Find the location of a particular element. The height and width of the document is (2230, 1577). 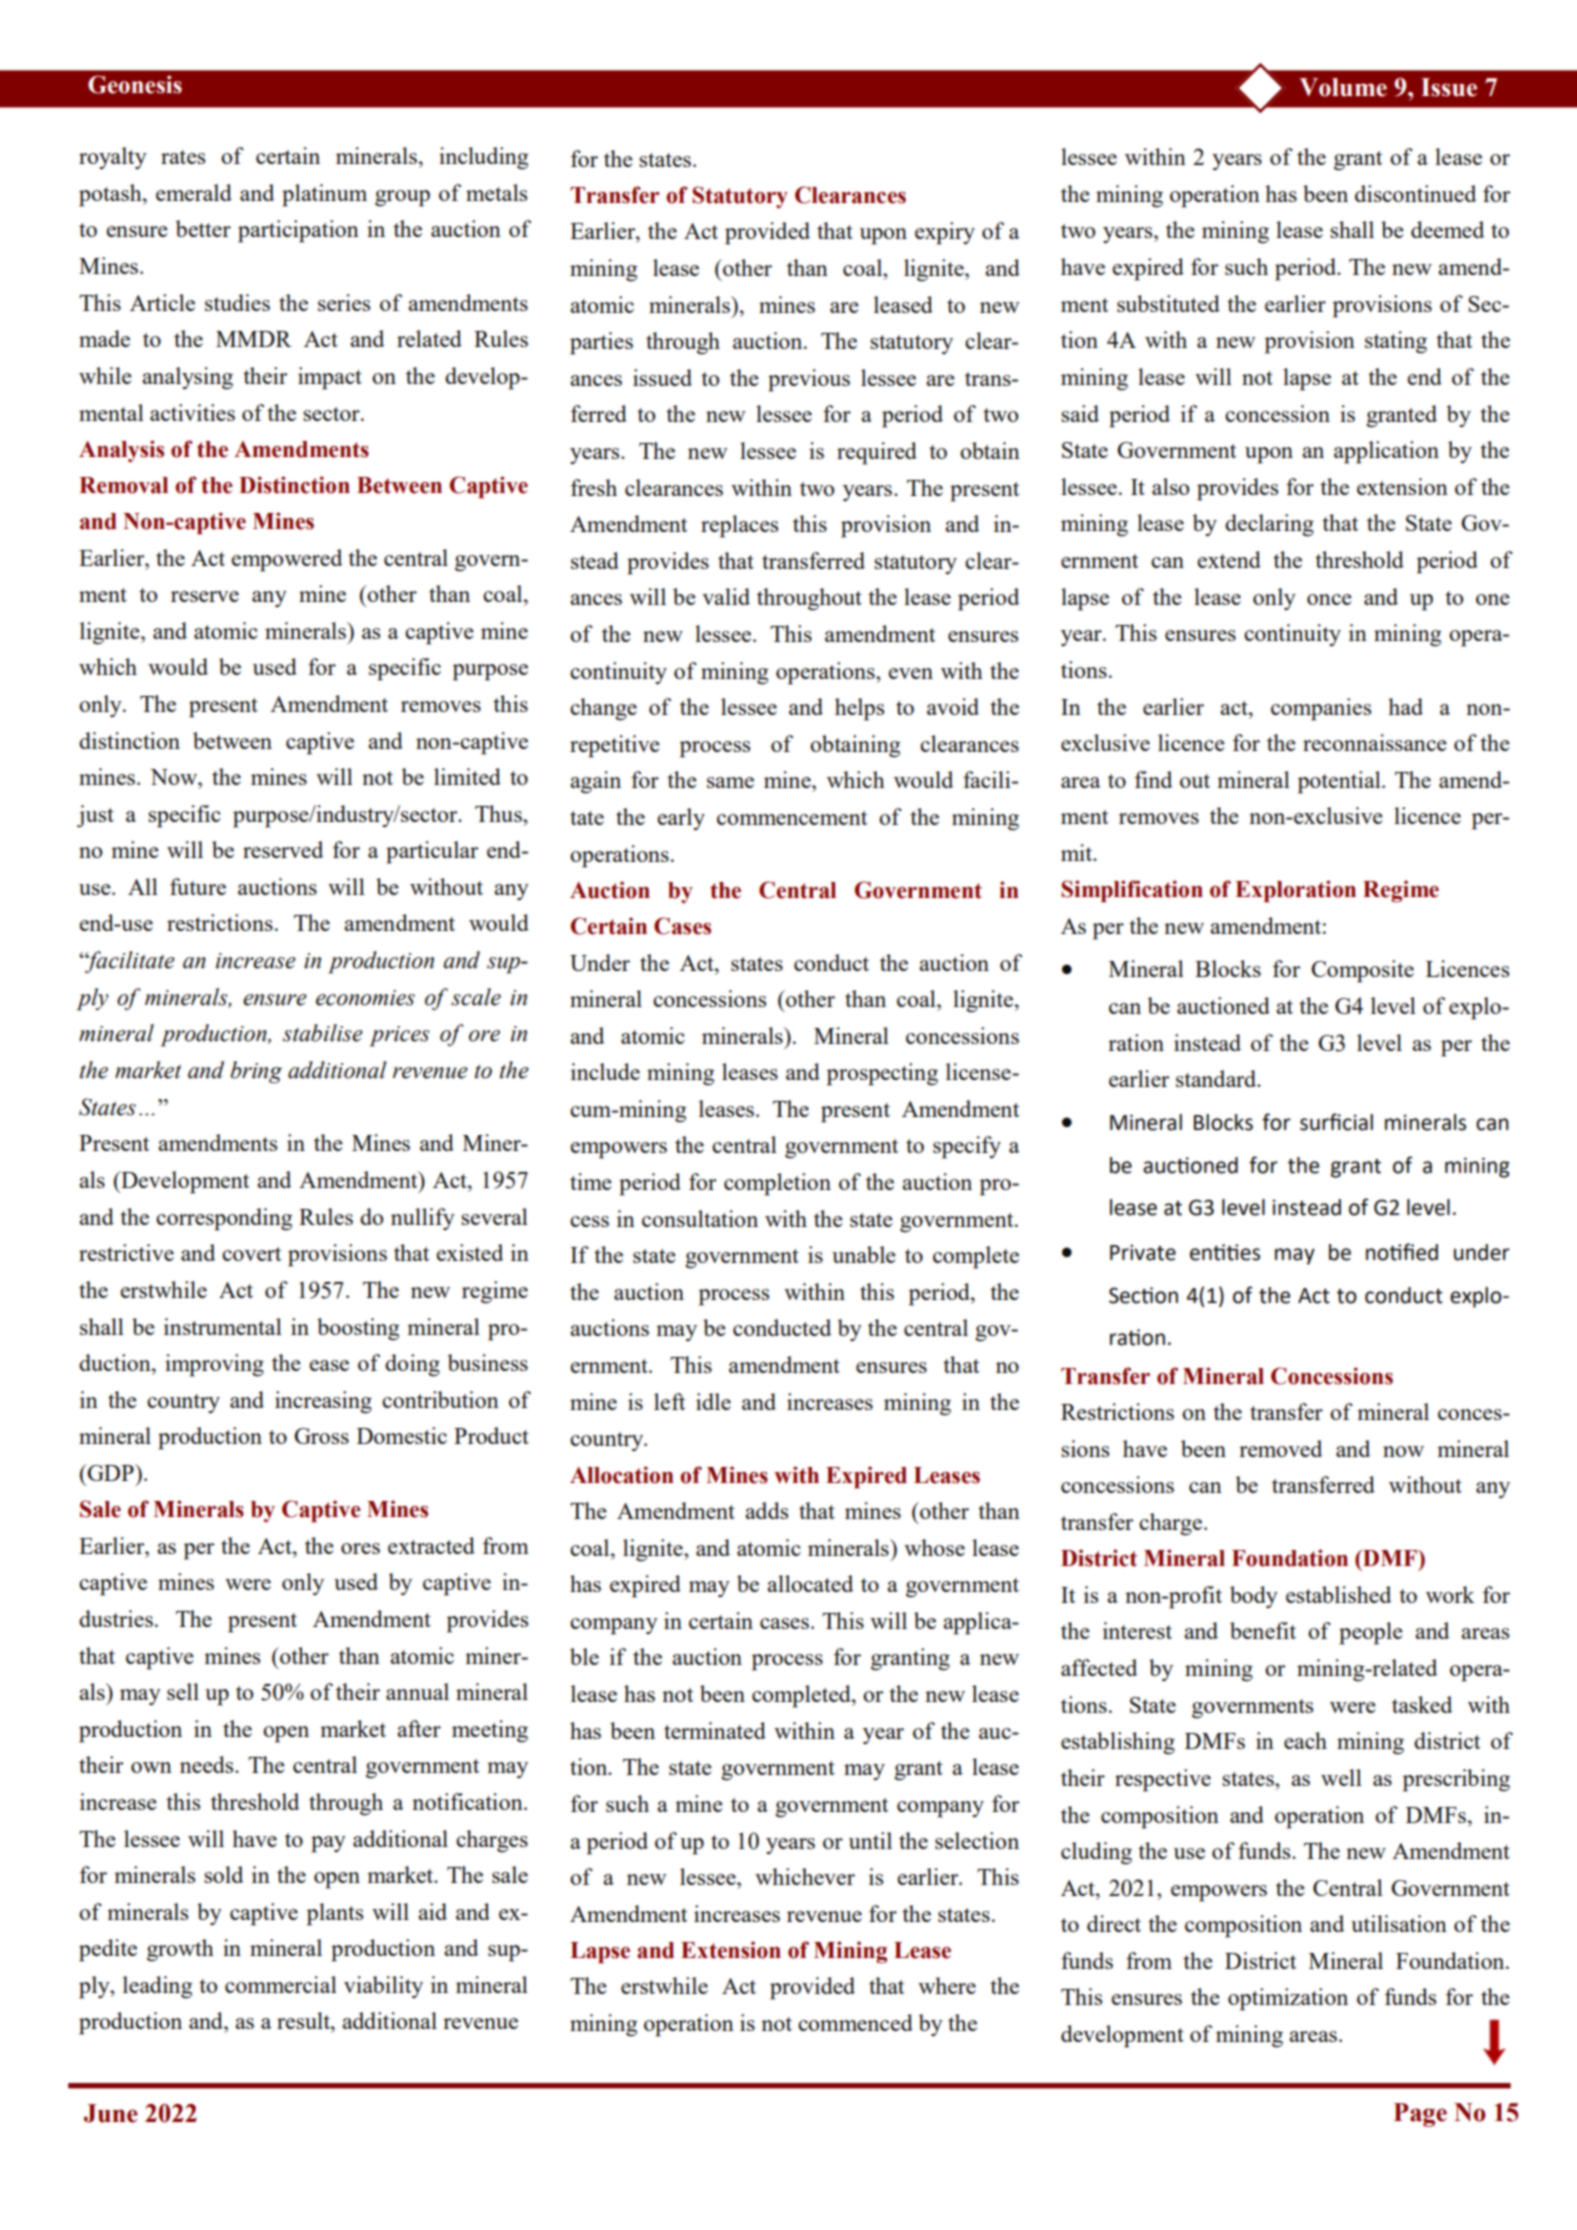

prospecting is located at coordinates (882, 1074).
